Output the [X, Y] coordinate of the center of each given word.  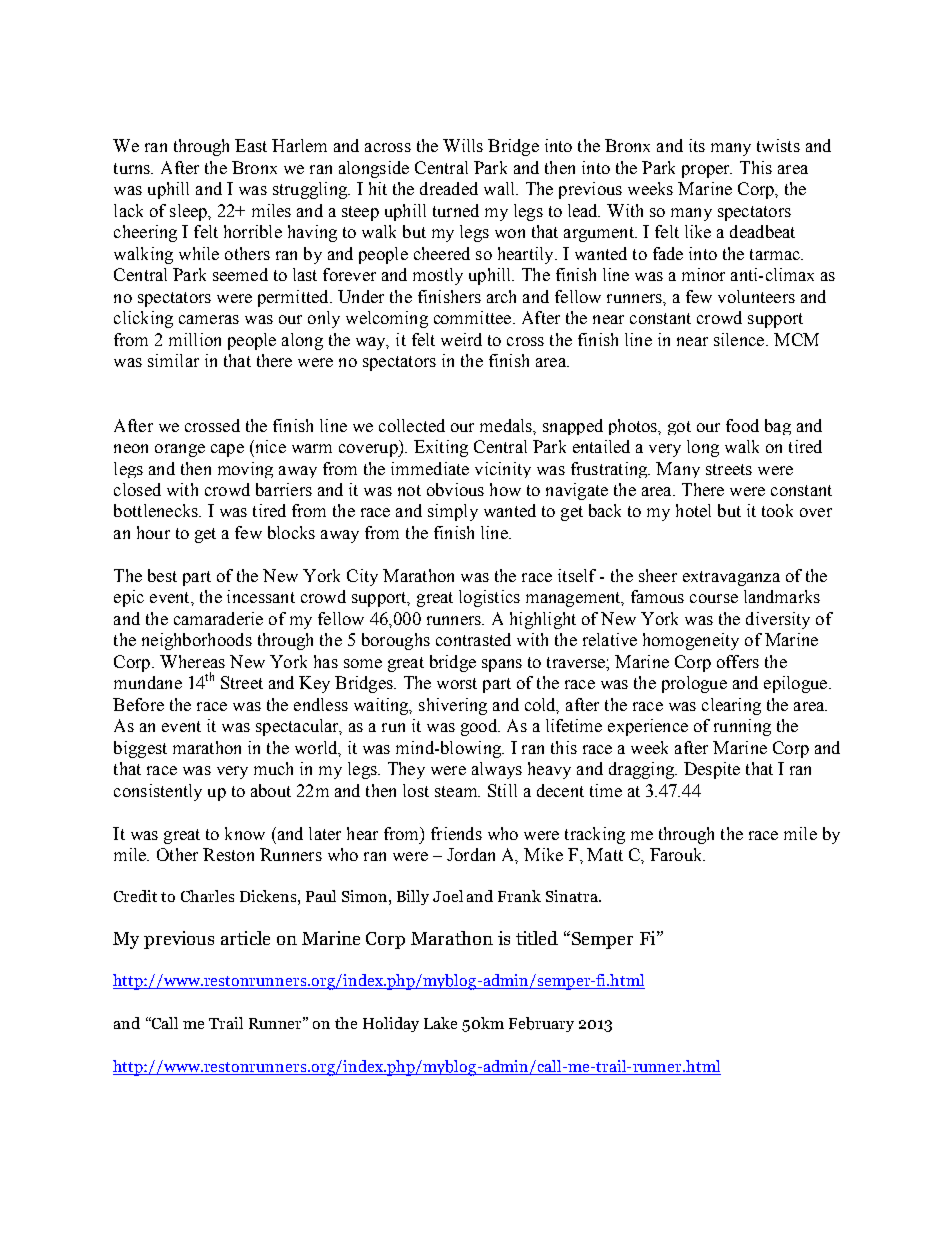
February [541, 1024]
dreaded [449, 188]
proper [707, 171]
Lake [440, 1023]
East [251, 145]
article [245, 938]
